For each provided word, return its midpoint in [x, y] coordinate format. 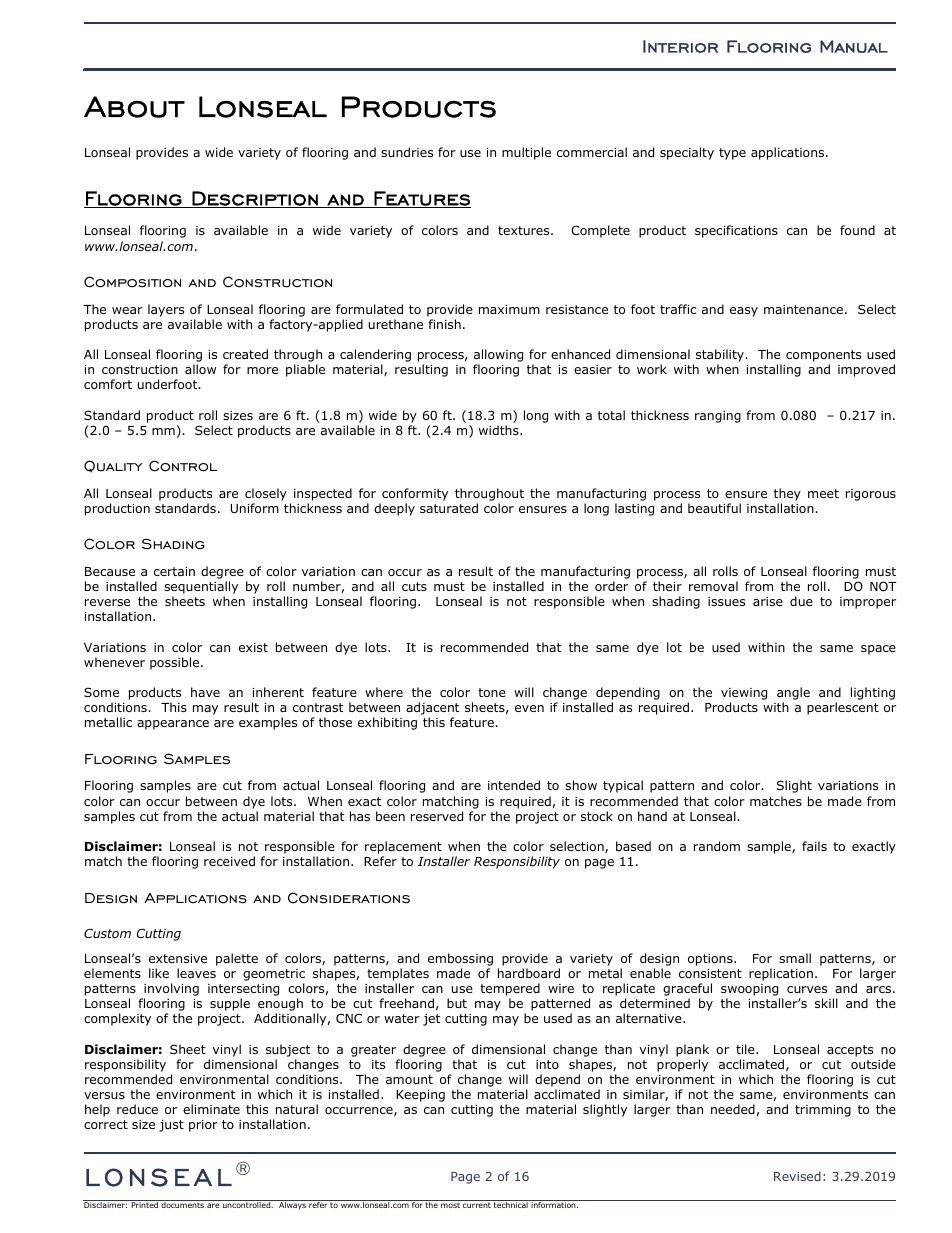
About [134, 107]
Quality [113, 466]
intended [514, 785]
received [229, 861]
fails [814, 846]
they [787, 494]
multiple [526, 153]
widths [500, 430]
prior [203, 1126]
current [477, 1205]
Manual [854, 46]
